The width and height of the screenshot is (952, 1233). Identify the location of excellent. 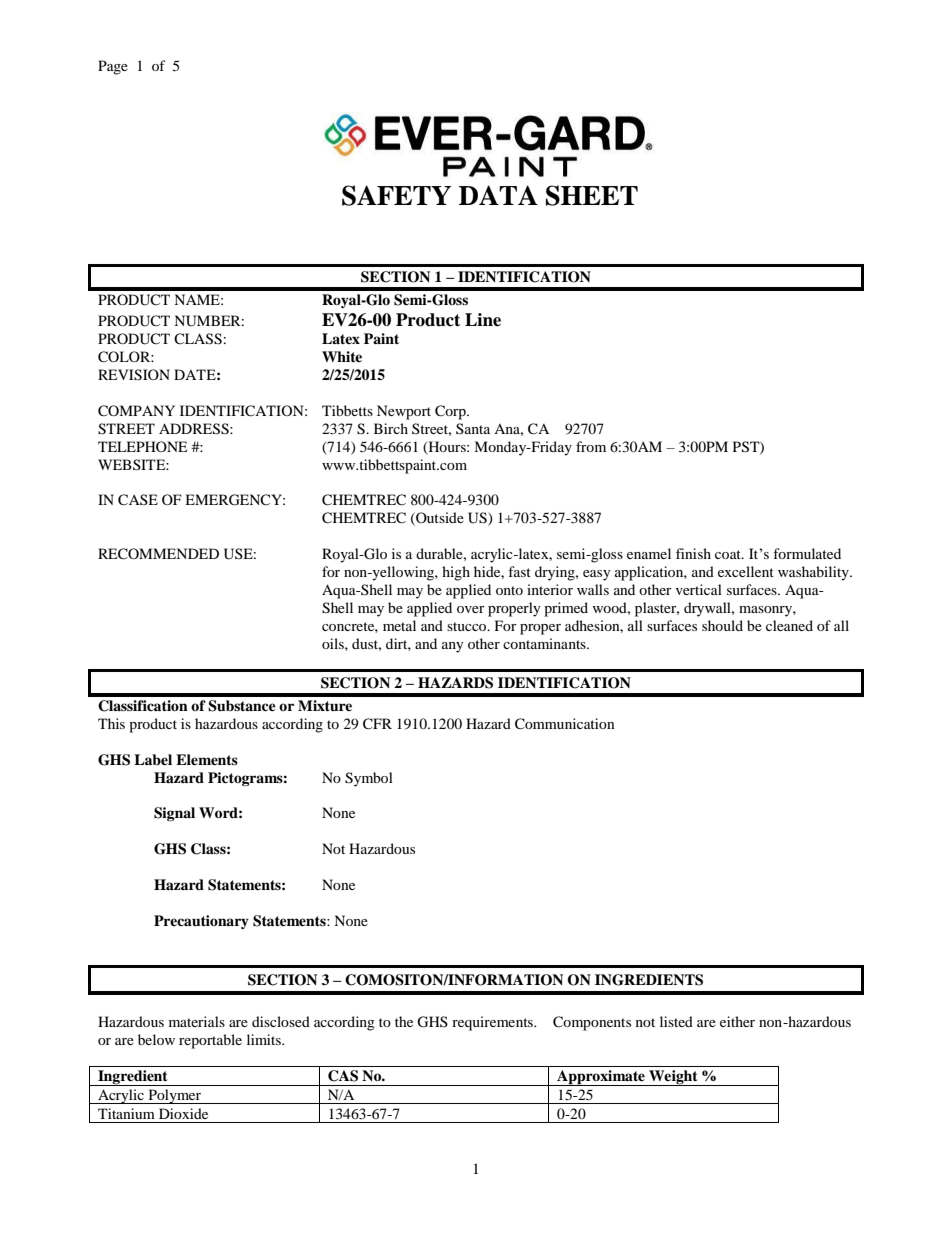
(746, 571).
